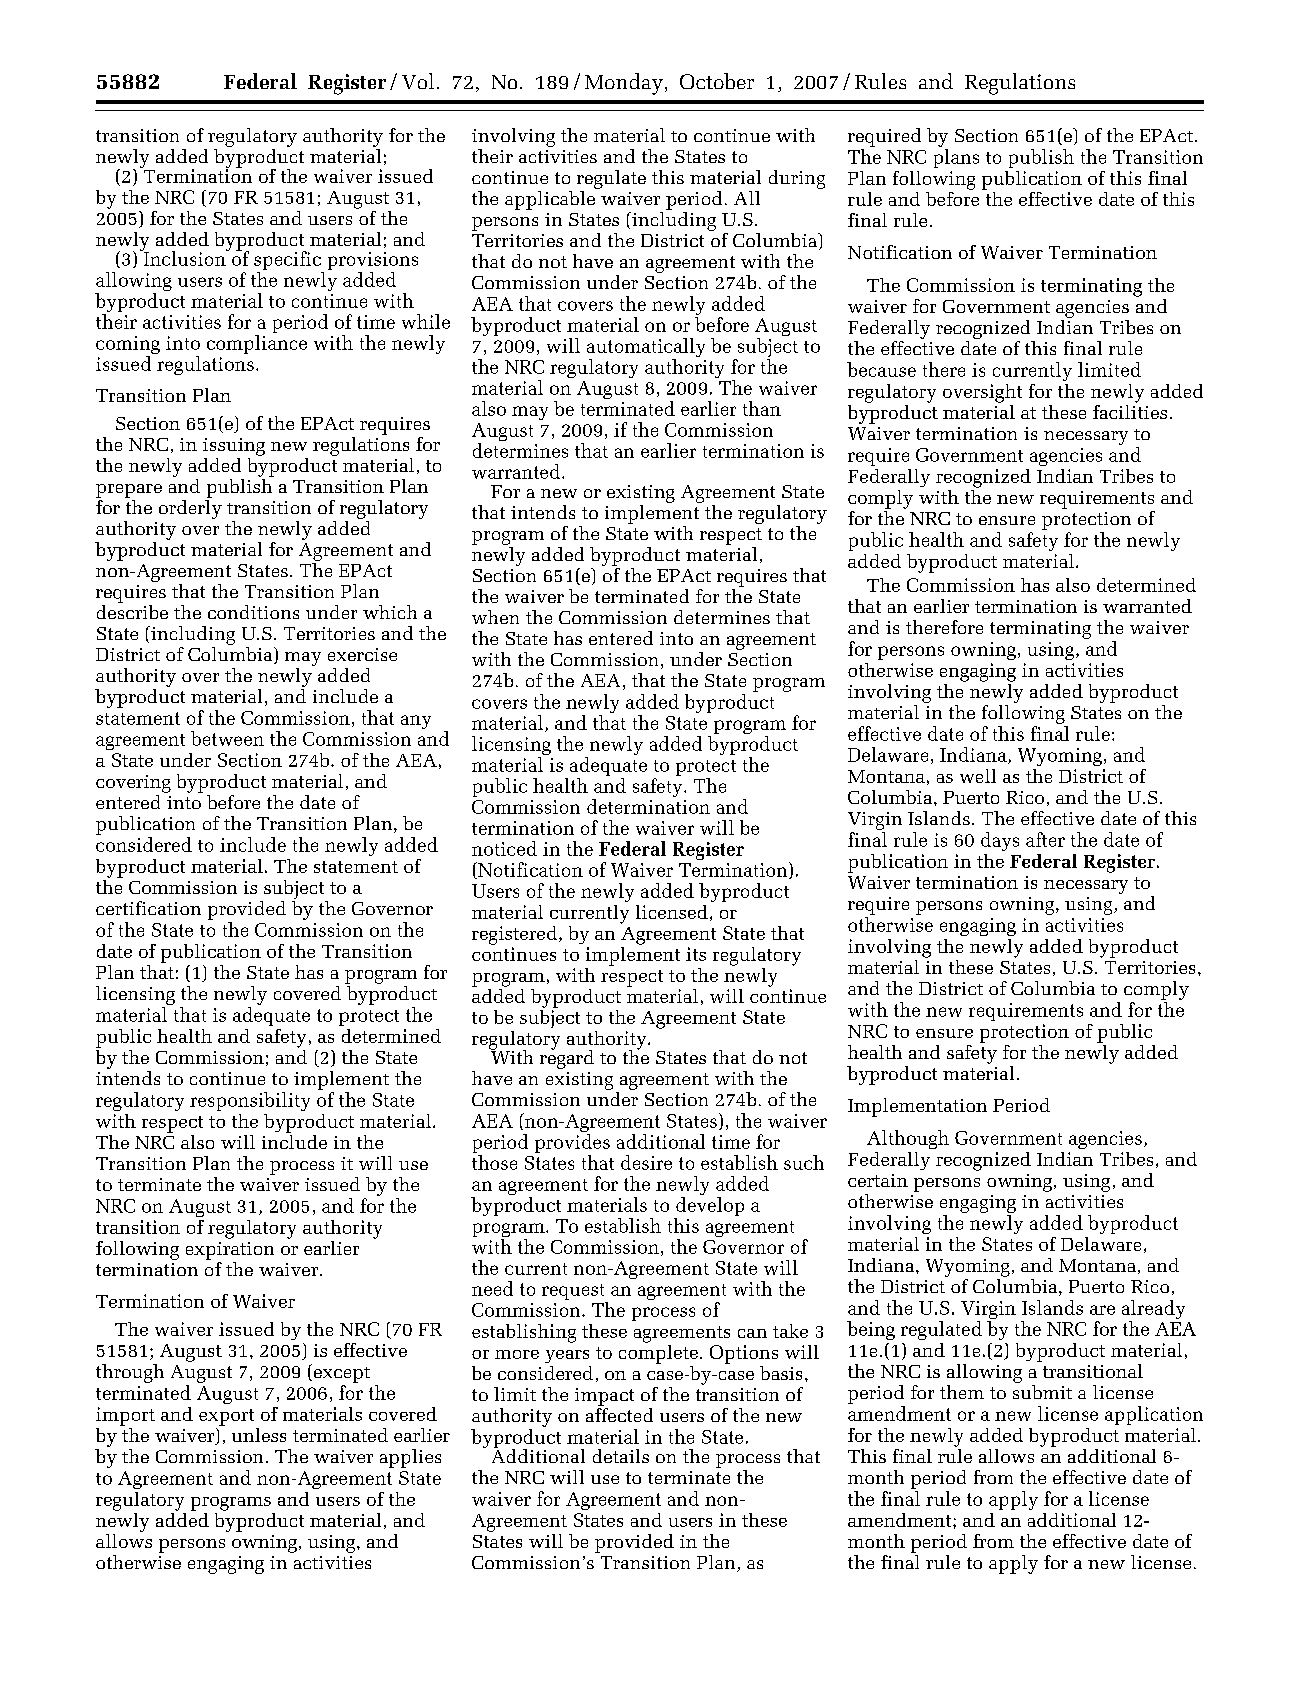 The image size is (1300, 1682). What do you see at coordinates (504, 848) in the document?
I see `noticed` at bounding box center [504, 848].
